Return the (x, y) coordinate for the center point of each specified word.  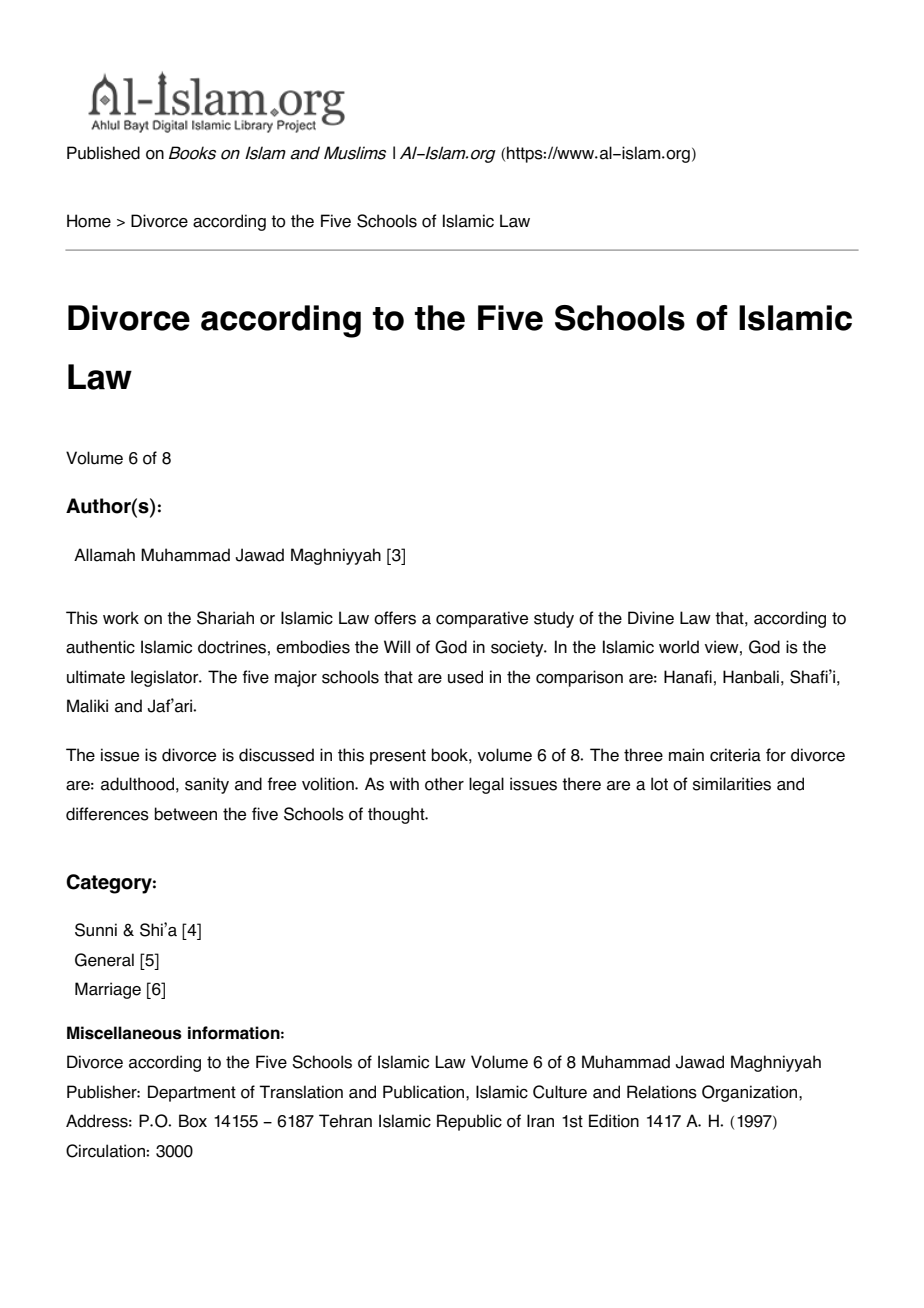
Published (103, 153)
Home (89, 221)
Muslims (355, 153)
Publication (425, 1092)
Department (192, 1093)
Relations (662, 1092)
